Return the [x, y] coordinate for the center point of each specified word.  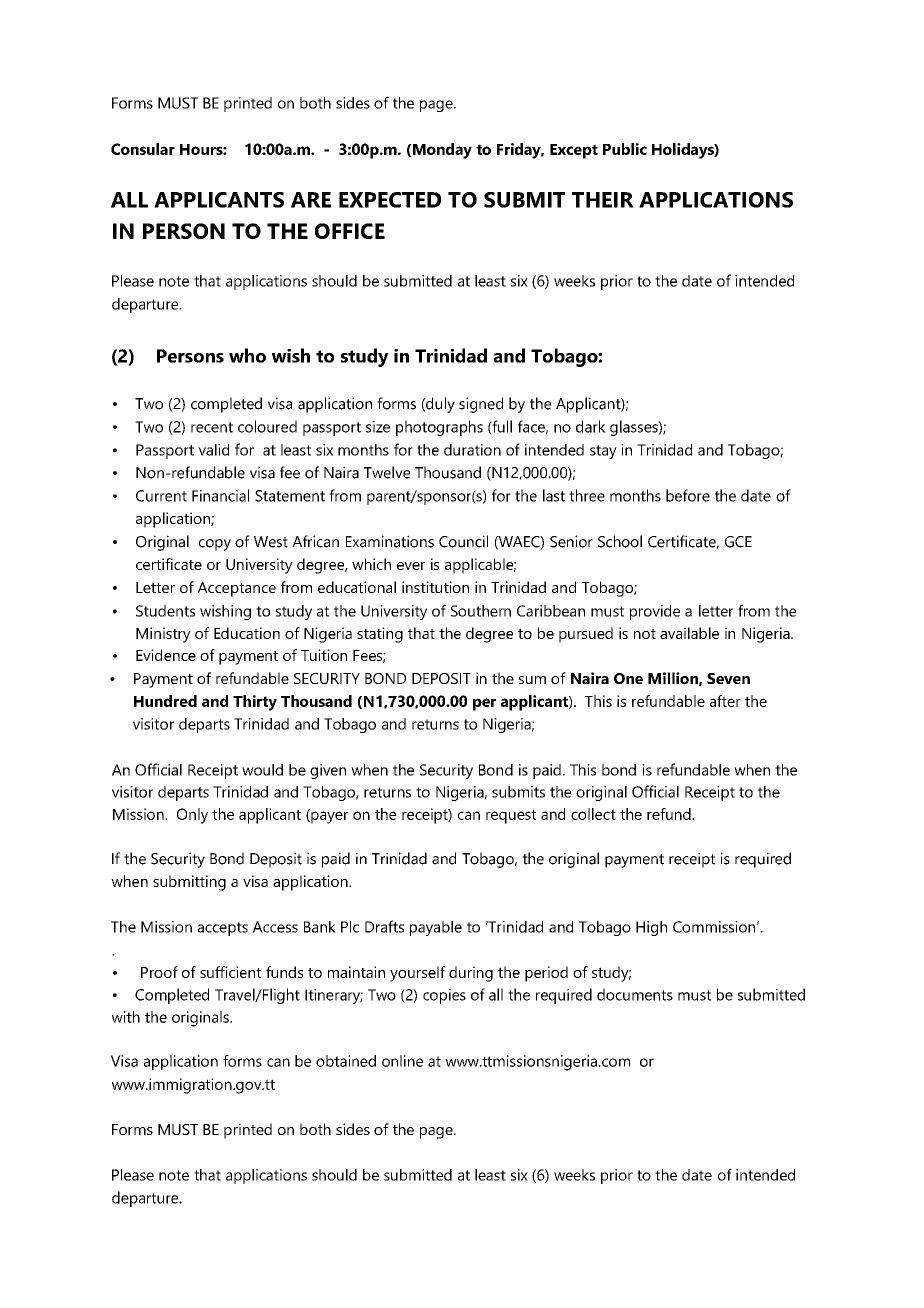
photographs [439, 428]
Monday [441, 151]
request [511, 816]
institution [435, 587]
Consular [143, 149]
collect [593, 814]
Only [192, 816]
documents [635, 994]
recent [212, 427]
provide [655, 612]
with [126, 1017]
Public [625, 149]
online [402, 1061]
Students [165, 611]
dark [591, 426]
